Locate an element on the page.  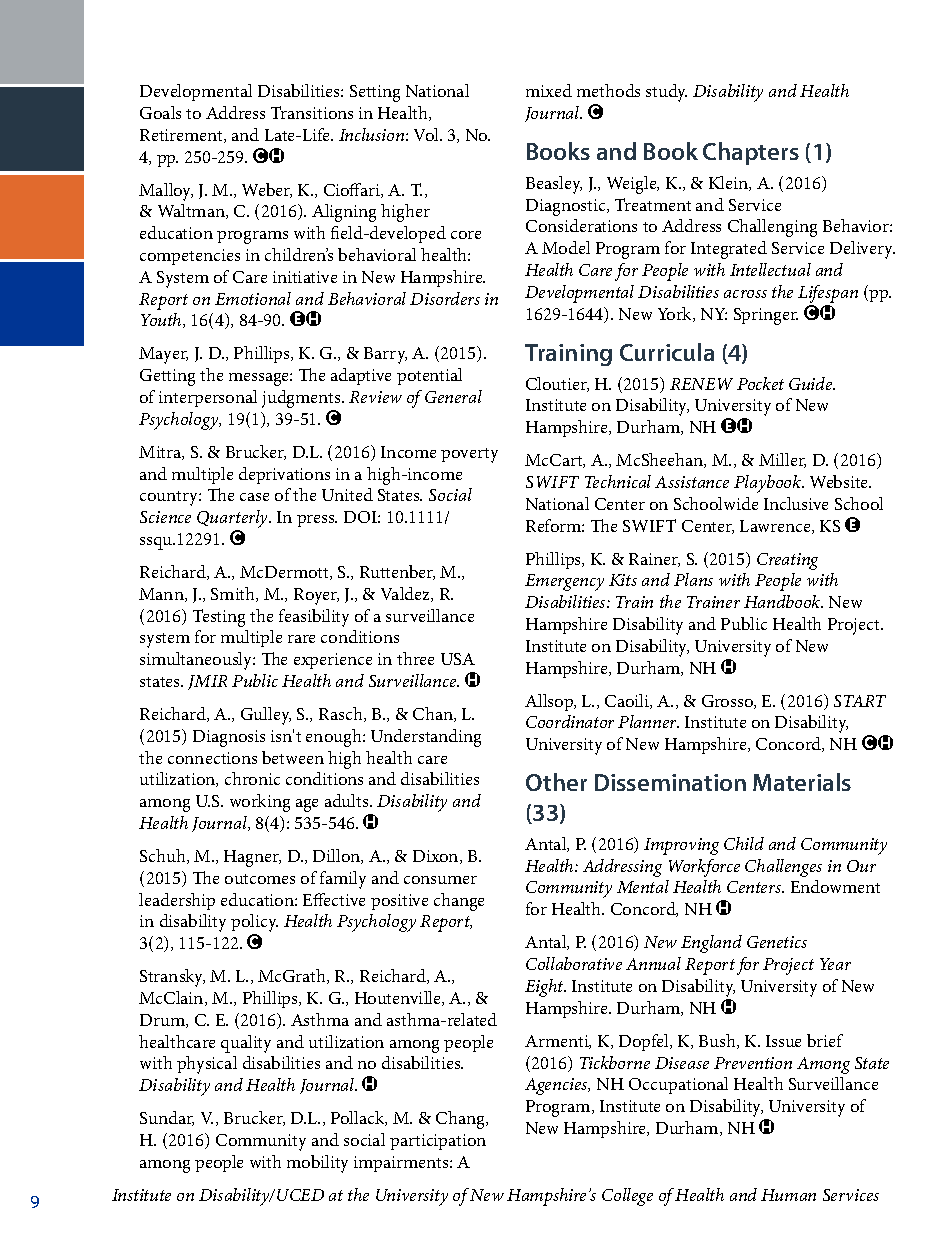
mobility is located at coordinates (317, 1164).
